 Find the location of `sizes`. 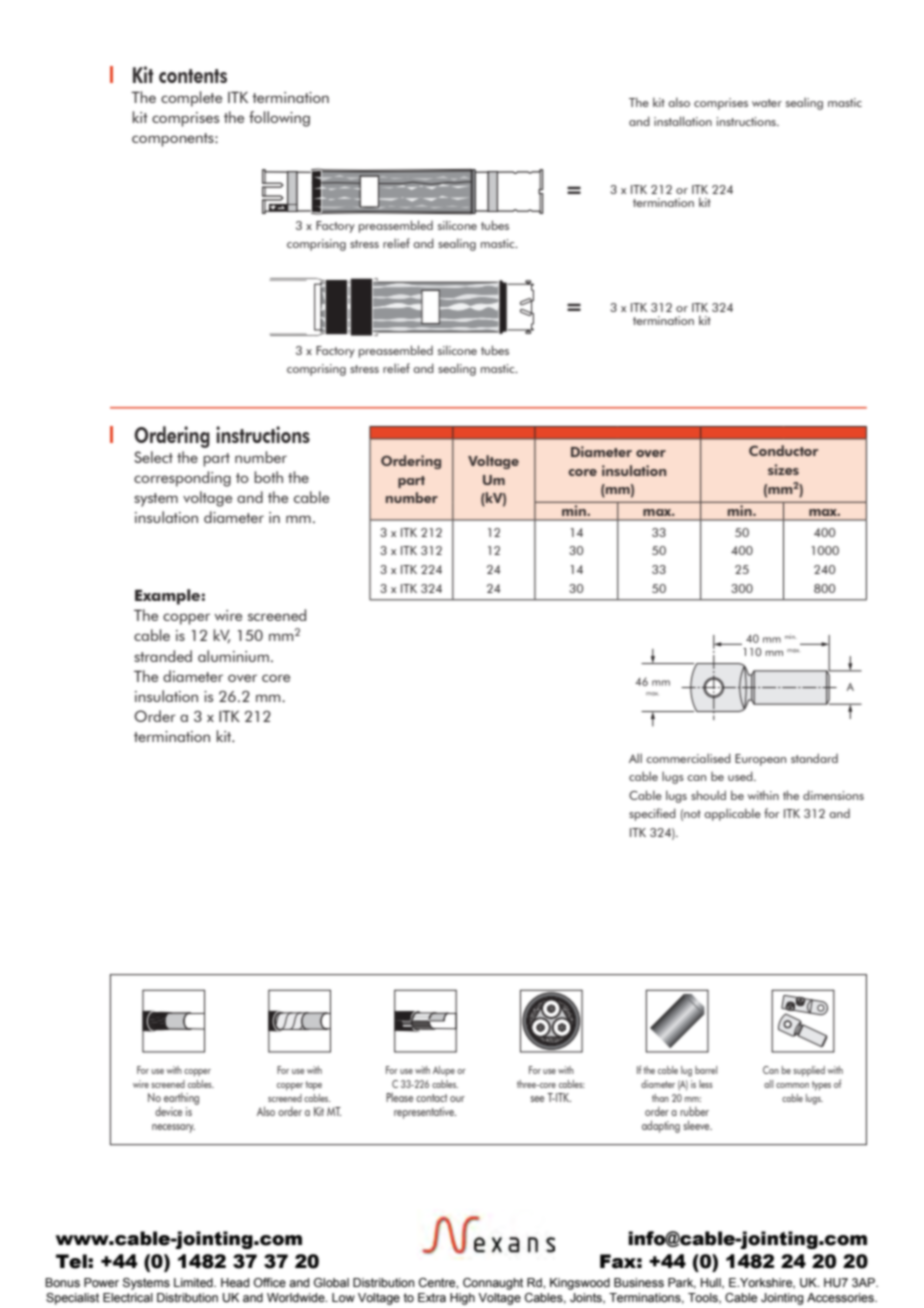

sizes is located at coordinates (783, 469).
